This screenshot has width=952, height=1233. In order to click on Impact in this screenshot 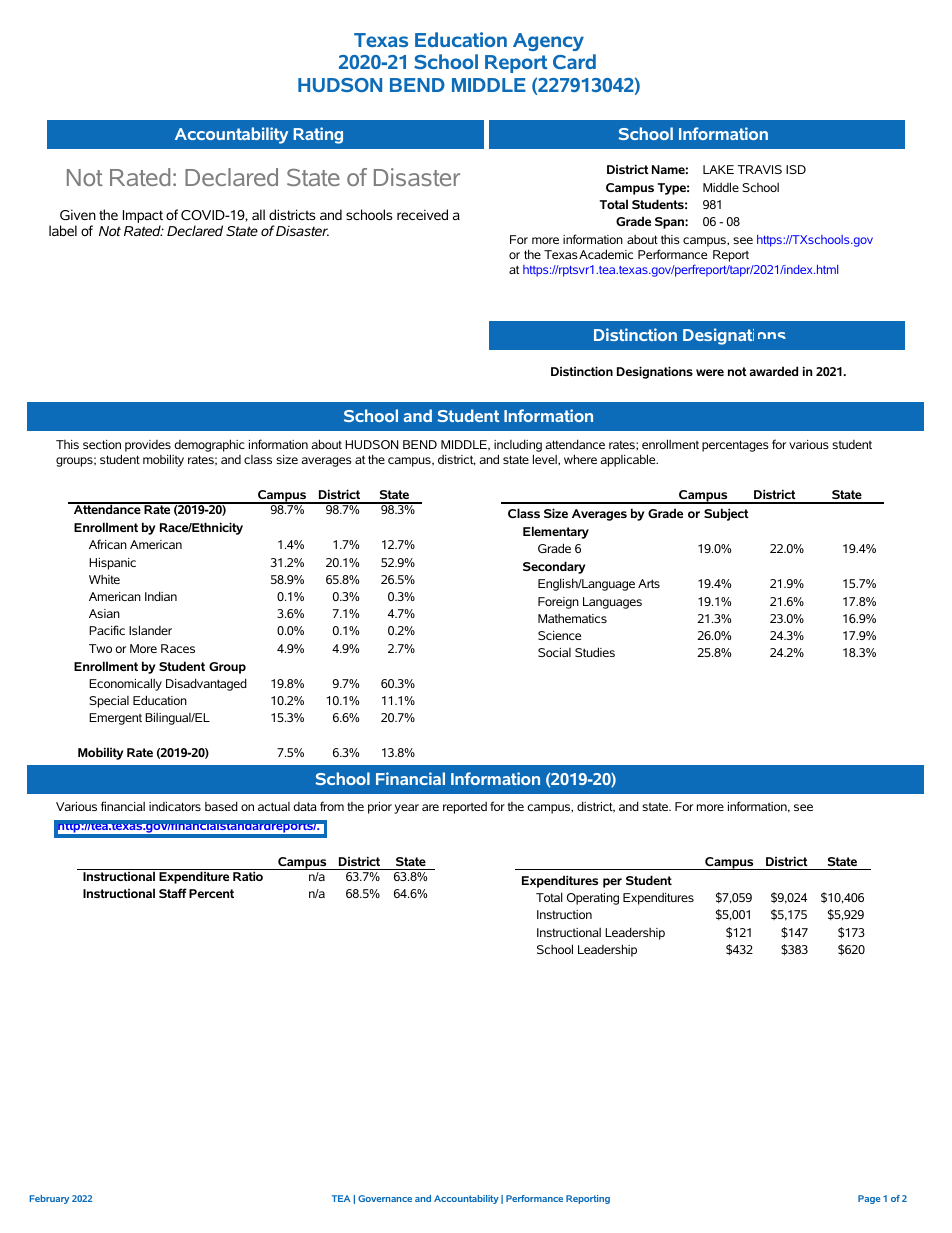, I will do `click(143, 218)`.
